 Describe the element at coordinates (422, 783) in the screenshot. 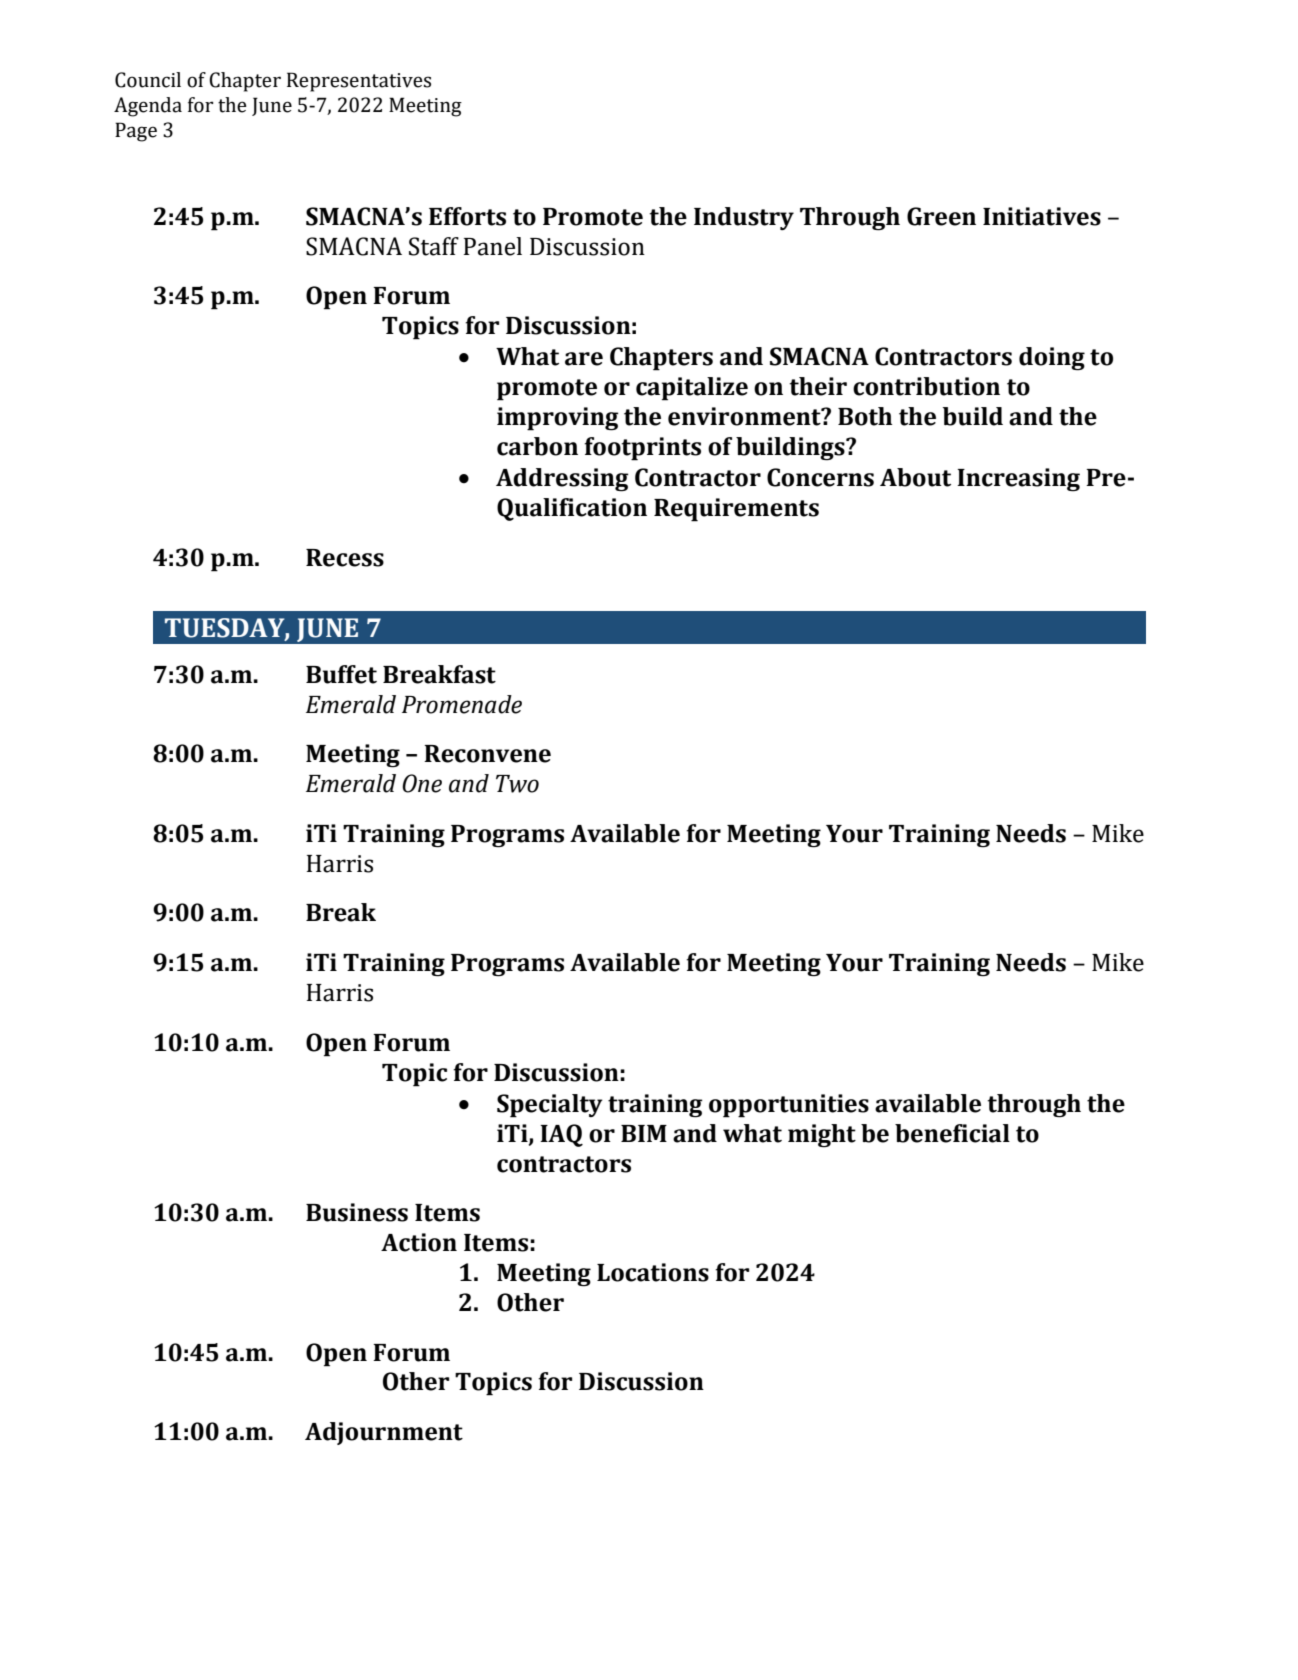

I see `One` at that location.
